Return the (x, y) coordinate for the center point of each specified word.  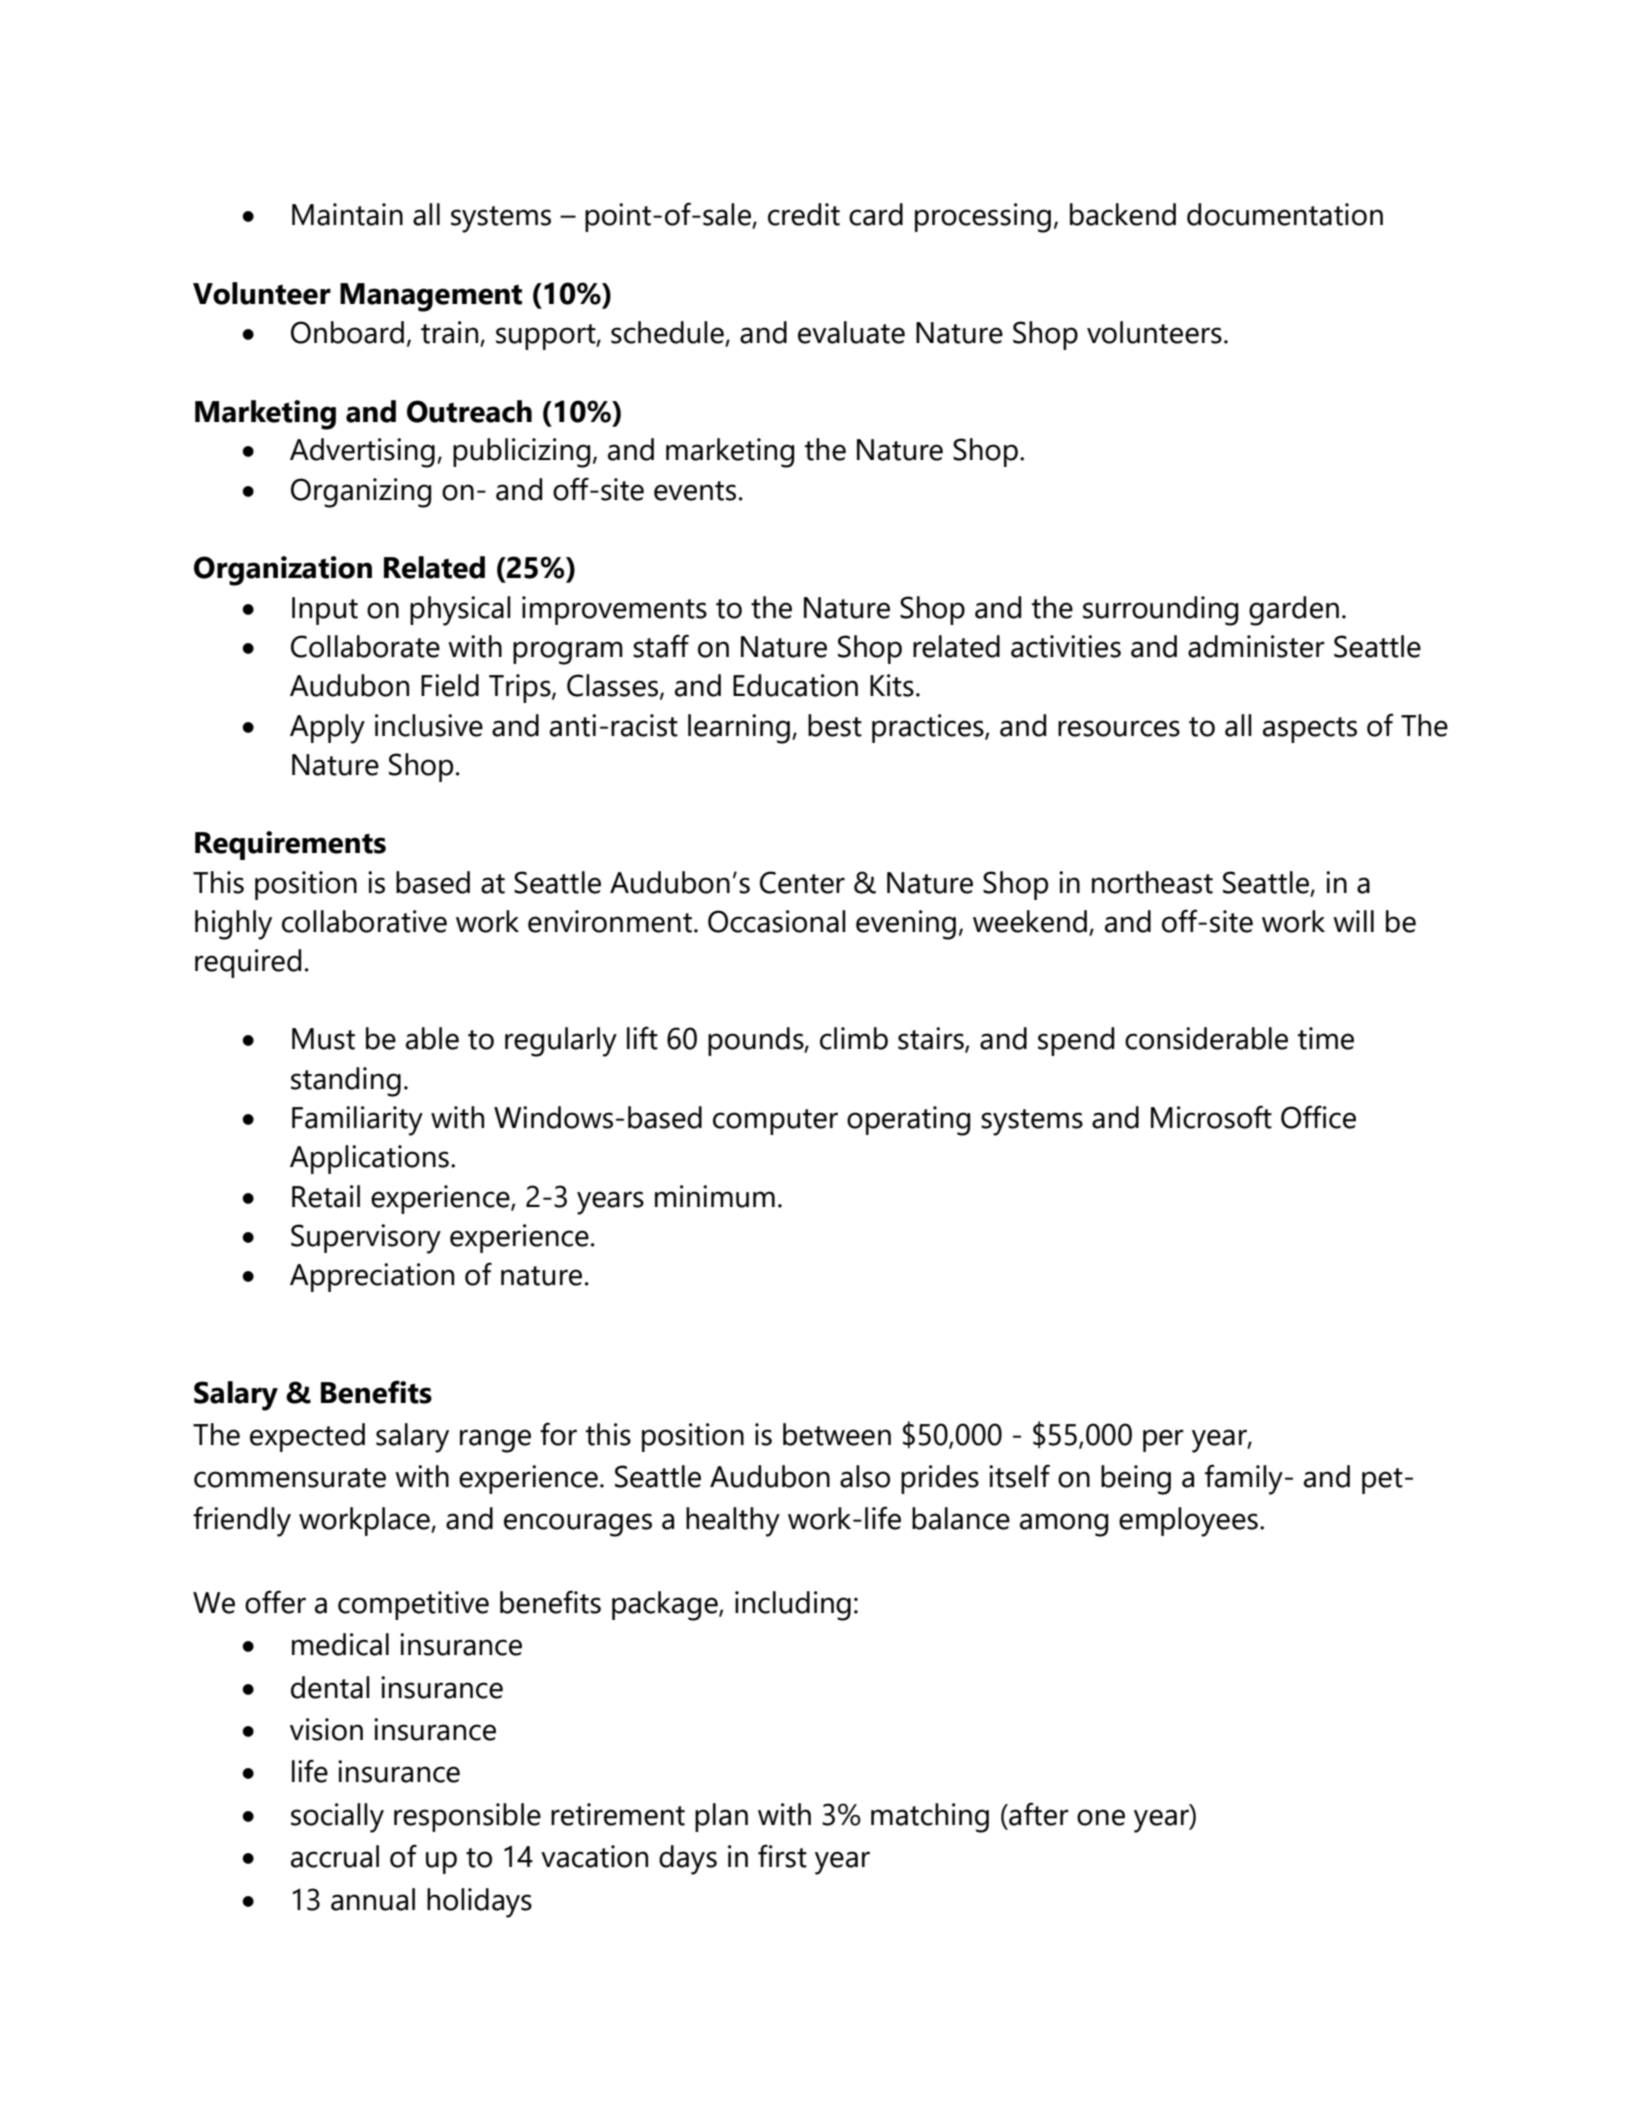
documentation (1285, 214)
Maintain (347, 214)
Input (325, 611)
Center (802, 882)
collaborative (364, 921)
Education (795, 685)
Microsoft (1211, 1117)
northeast (1152, 882)
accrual (335, 1856)
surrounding (1160, 611)
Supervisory (366, 1239)
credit (804, 214)
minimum (715, 1196)
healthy (733, 1522)
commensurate (290, 1478)
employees (1188, 1522)
